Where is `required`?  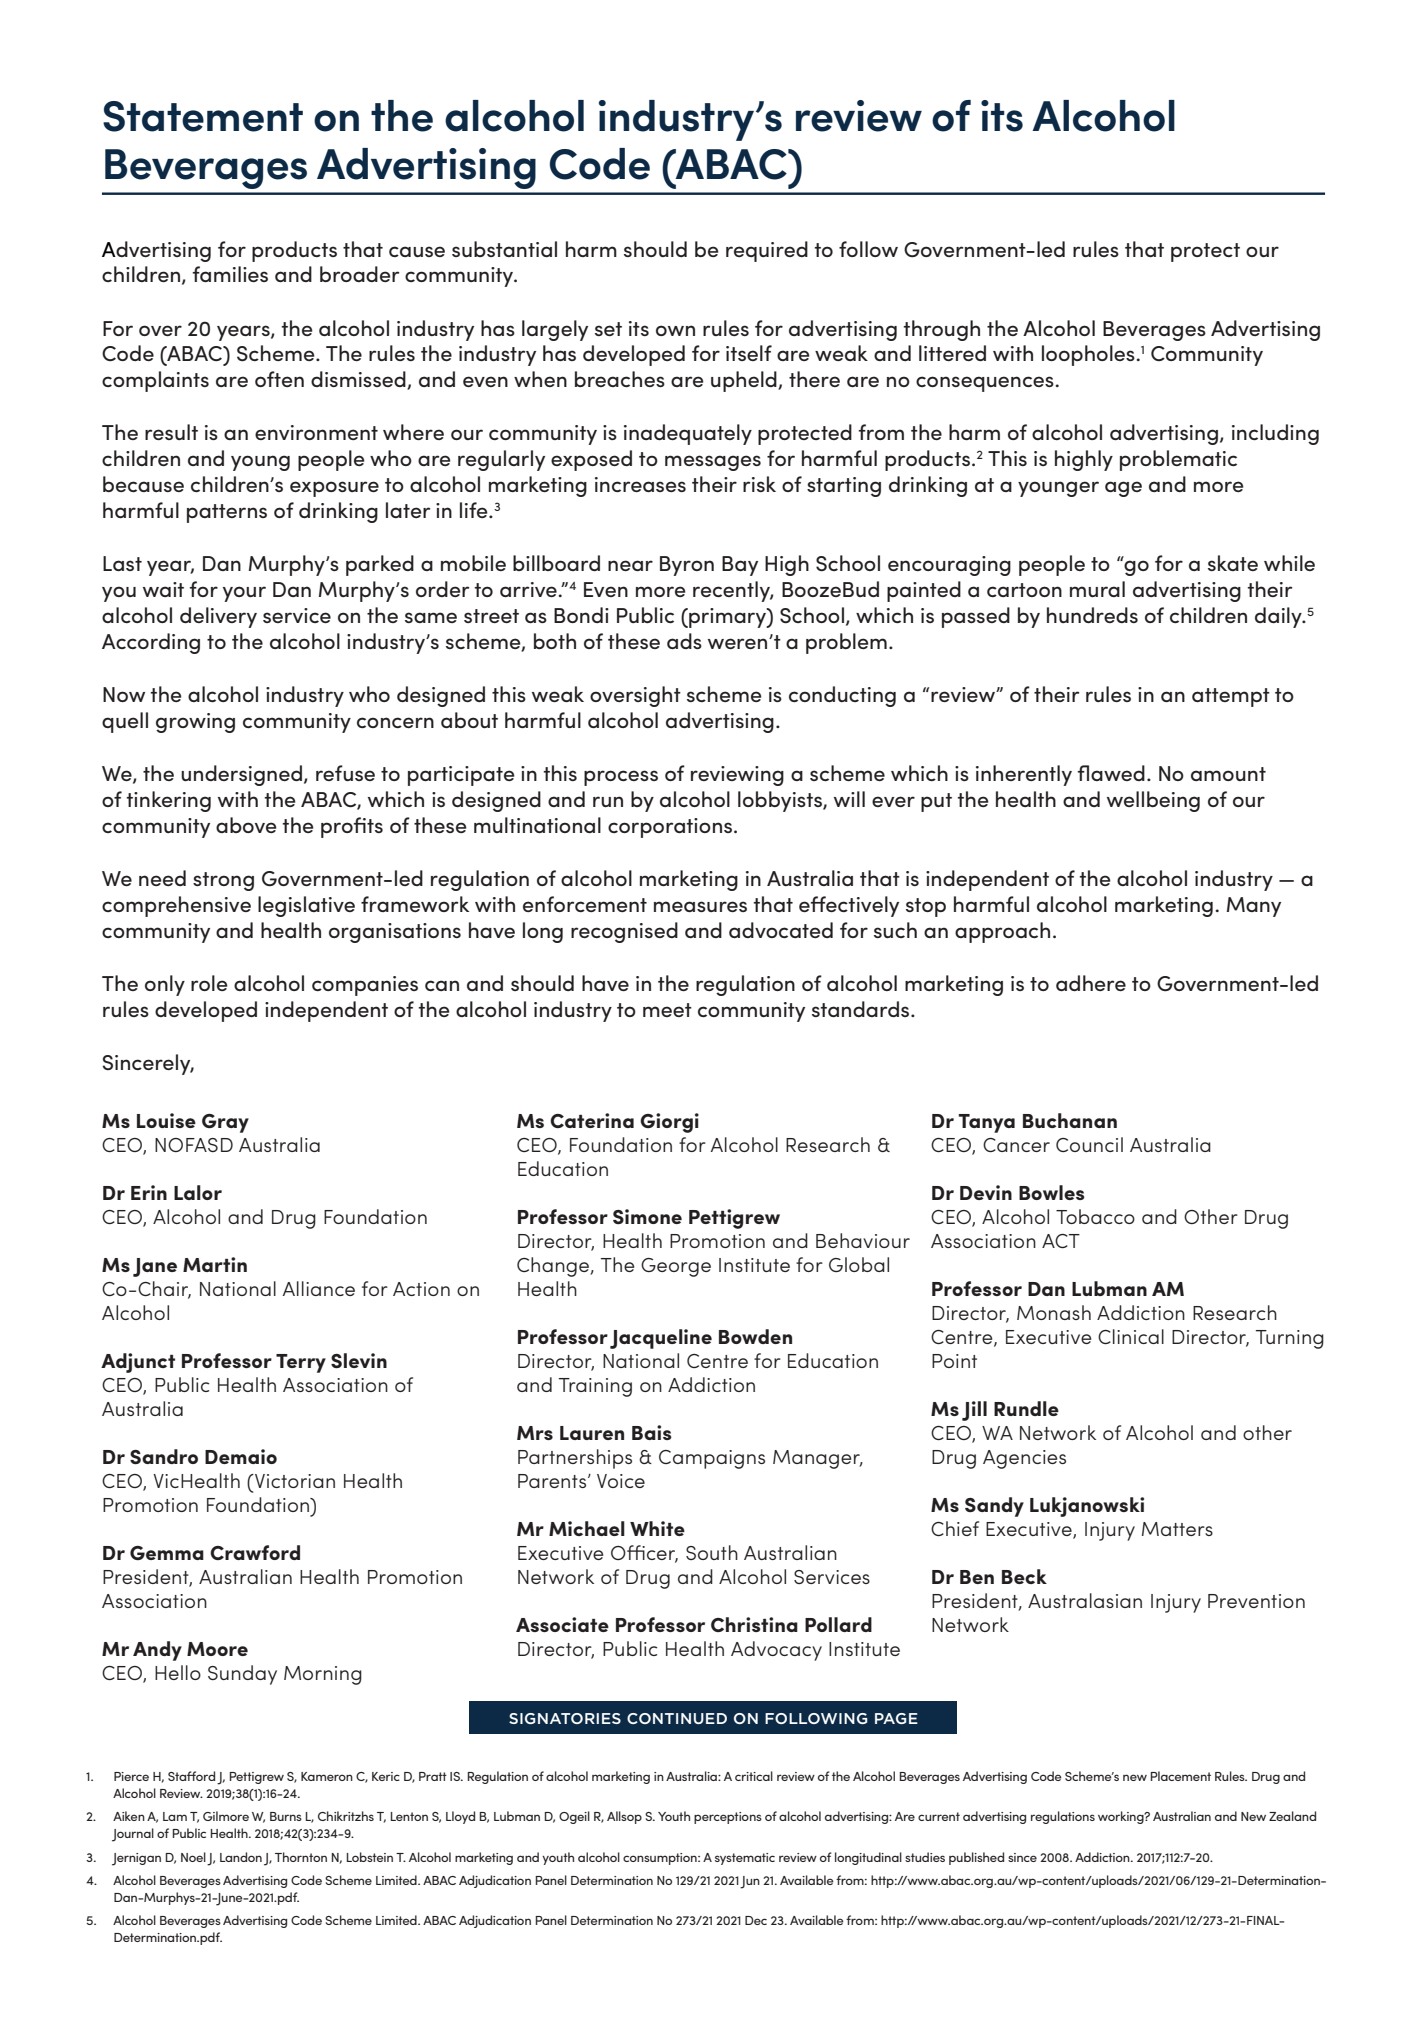
required is located at coordinates (767, 251).
